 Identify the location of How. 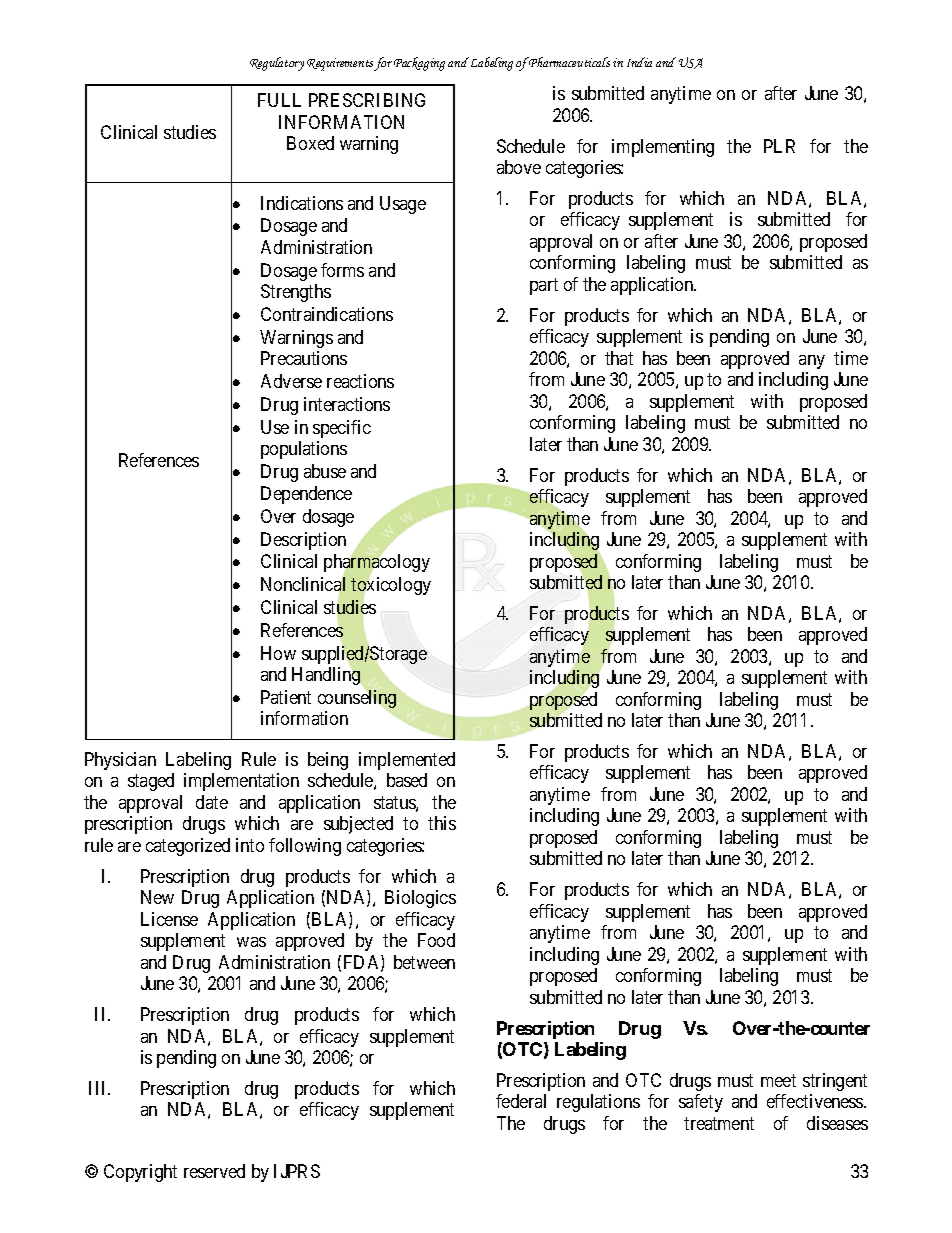
(278, 653).
